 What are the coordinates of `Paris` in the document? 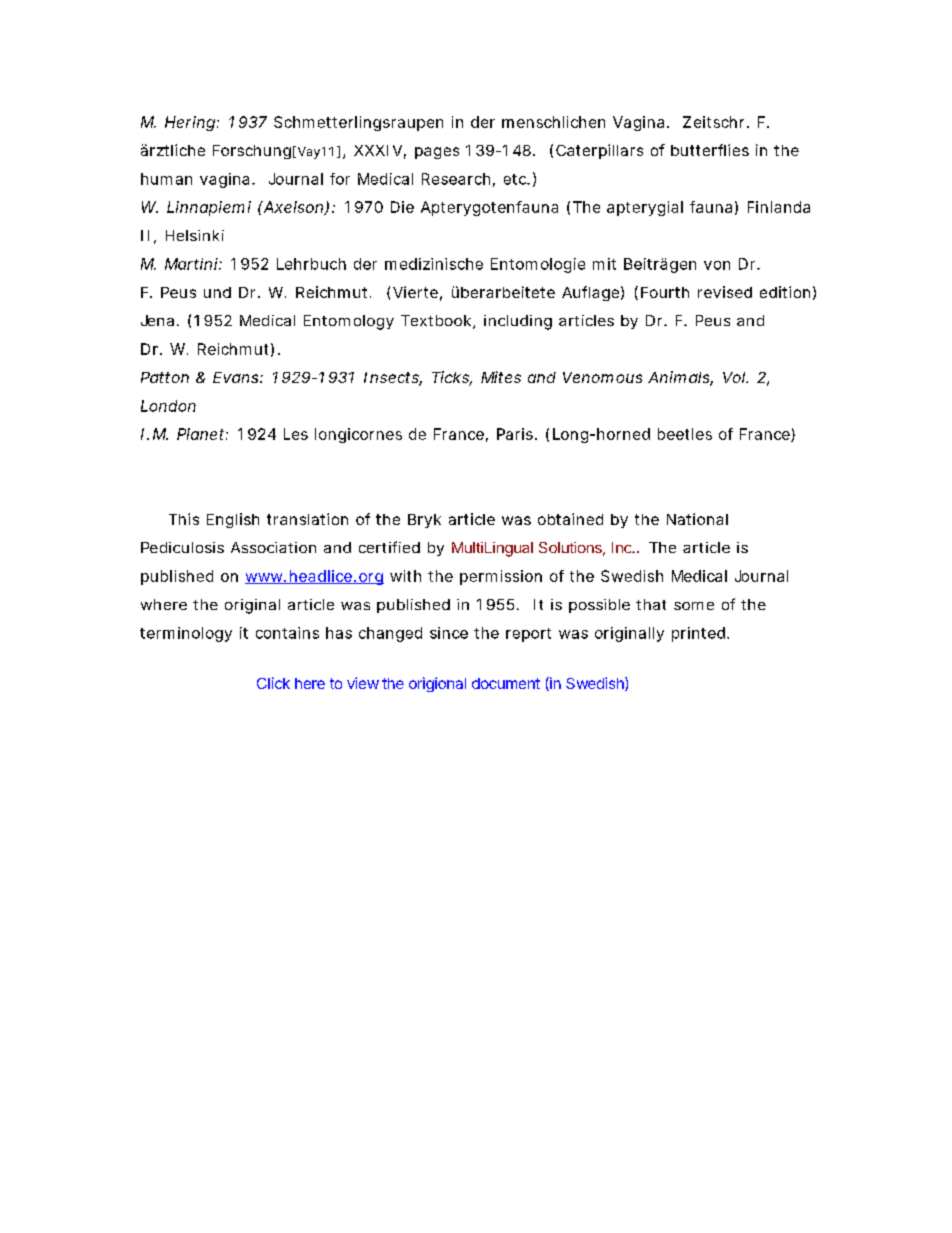 It's located at (516, 434).
